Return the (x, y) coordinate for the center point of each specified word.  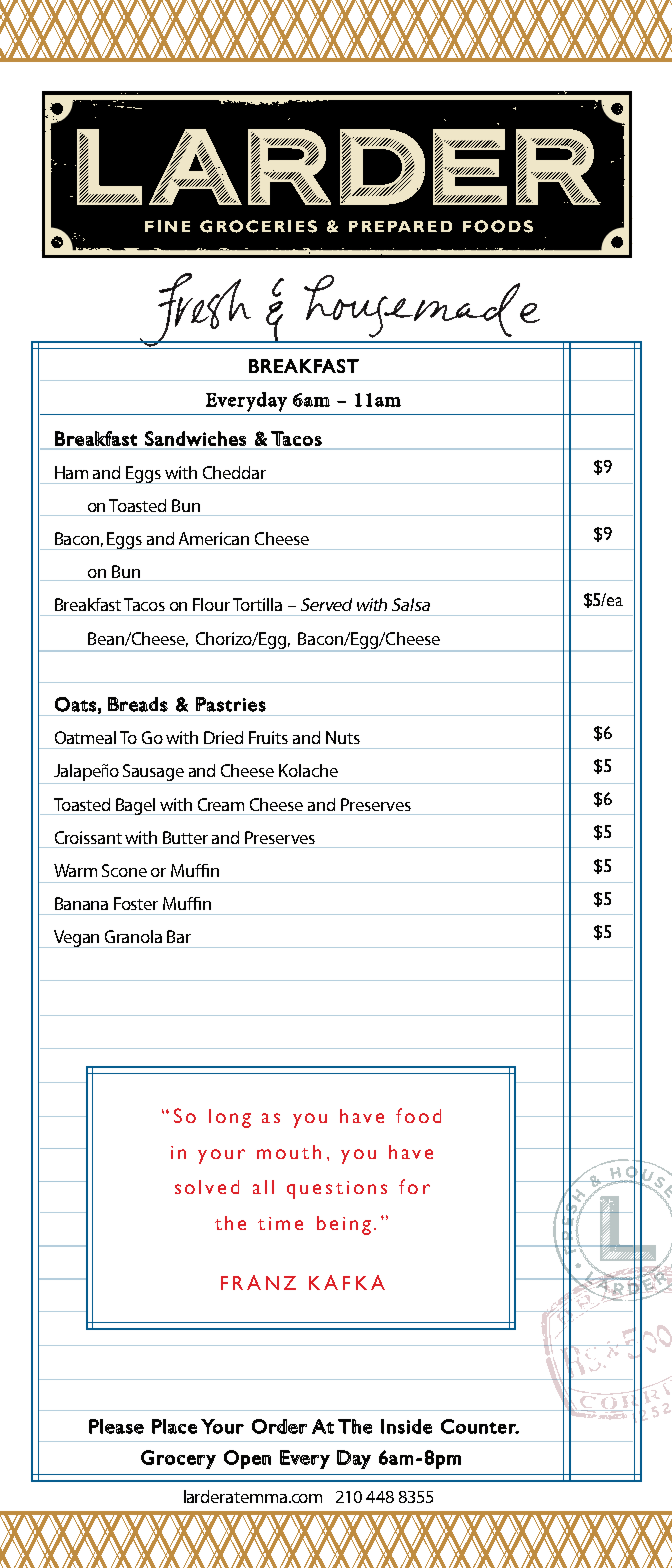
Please (116, 1426)
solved (207, 1187)
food (418, 1115)
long (230, 1118)
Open (247, 1459)
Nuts (343, 737)
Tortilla (257, 604)
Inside (406, 1426)
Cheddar (234, 472)
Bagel (137, 806)
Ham (71, 472)
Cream (221, 804)
